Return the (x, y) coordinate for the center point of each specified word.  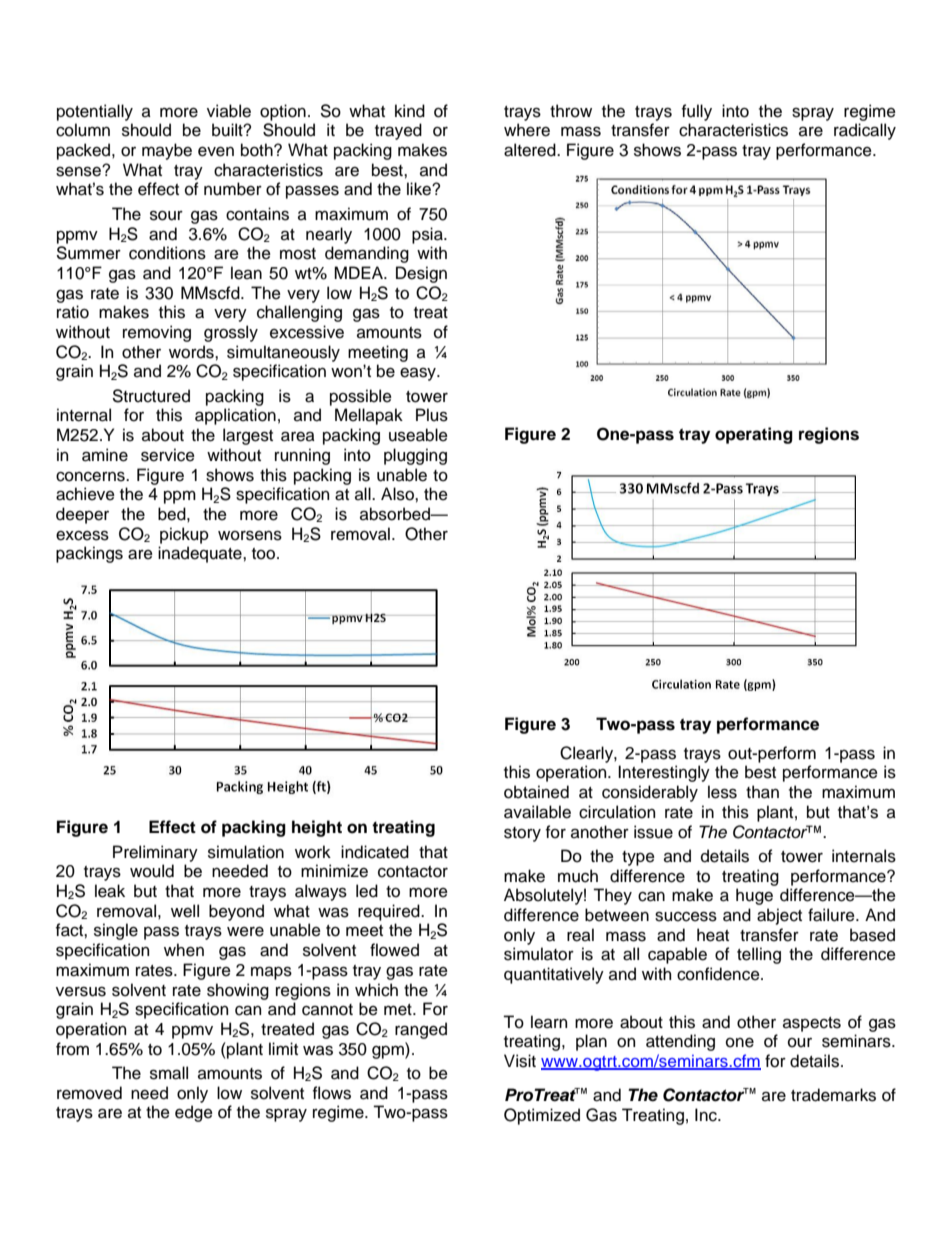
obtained (536, 792)
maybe (167, 151)
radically (865, 131)
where (527, 130)
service (168, 455)
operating (754, 435)
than (762, 792)
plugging (415, 456)
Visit (520, 1061)
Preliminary (155, 853)
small (169, 1073)
